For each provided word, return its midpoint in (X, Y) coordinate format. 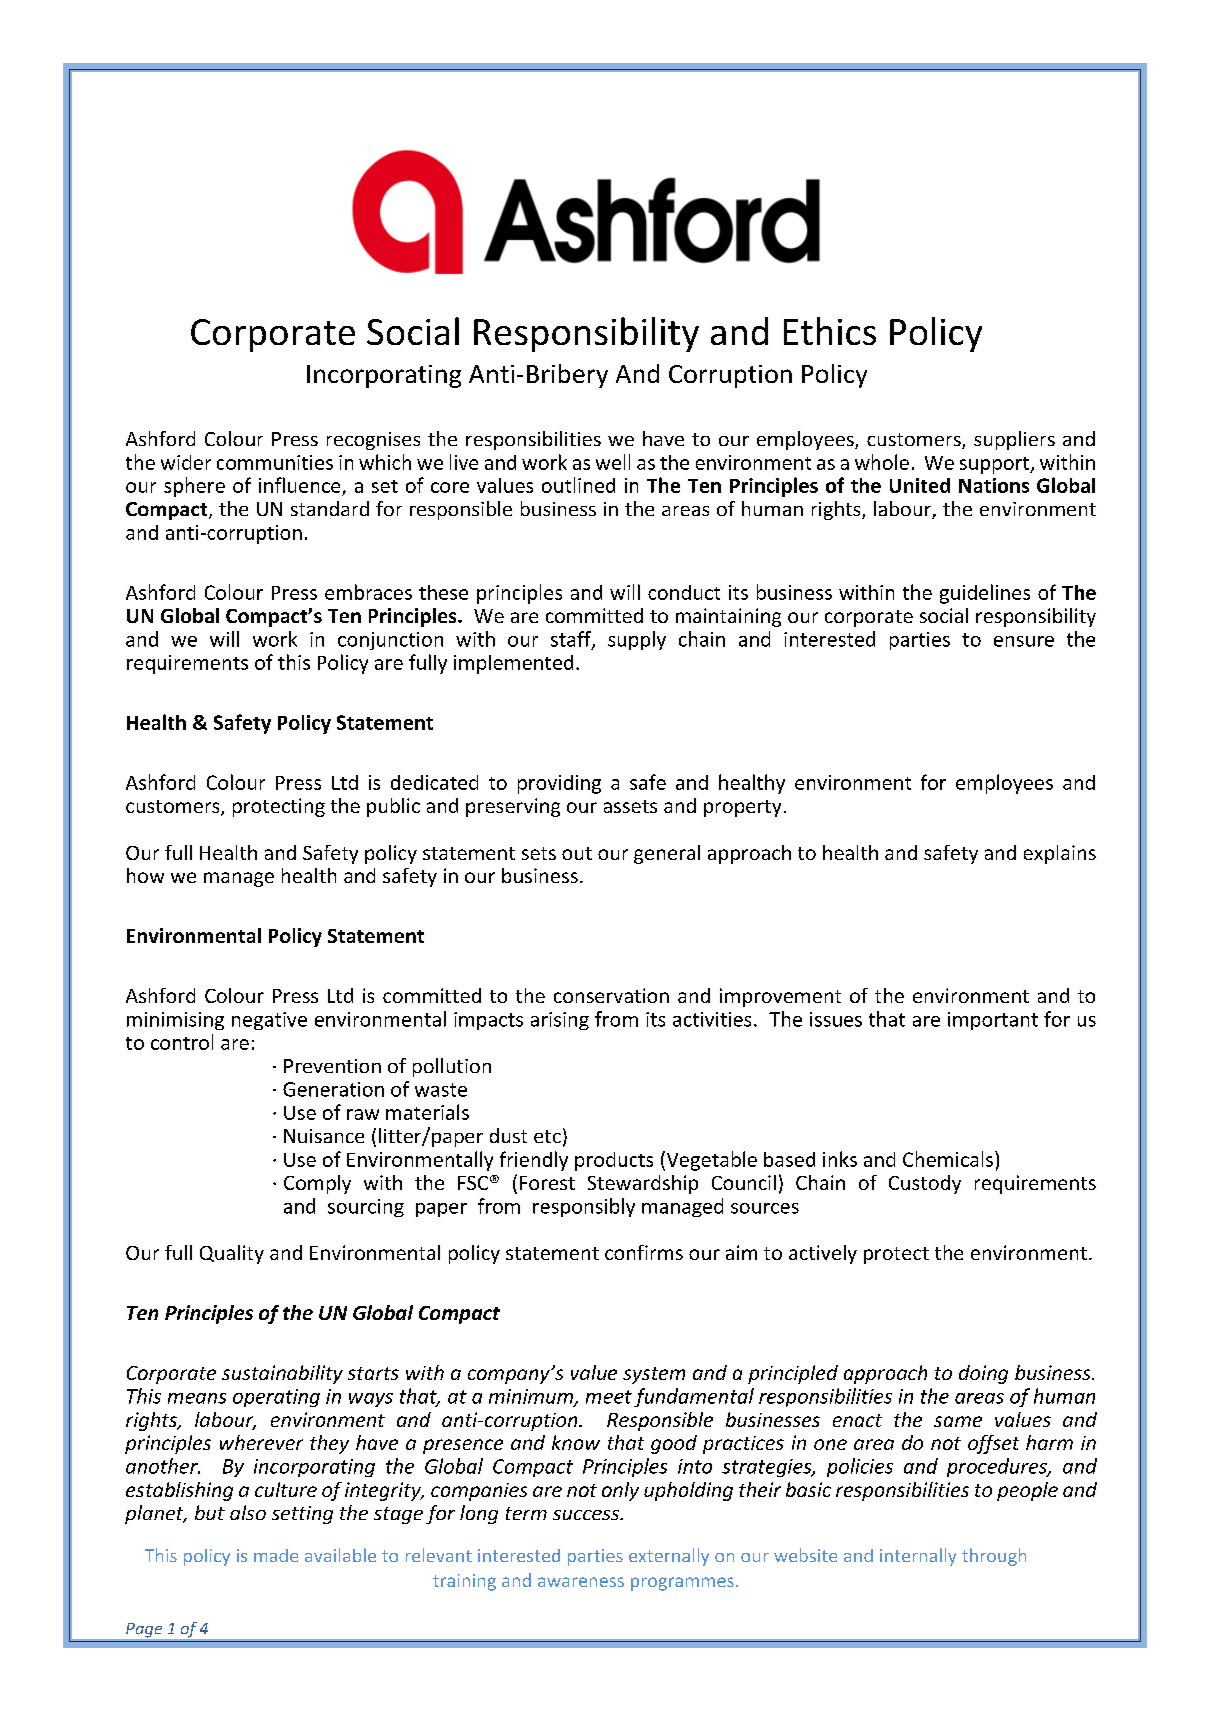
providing (559, 784)
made (276, 1555)
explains (1060, 854)
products (614, 1161)
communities (275, 462)
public (393, 807)
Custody (925, 1184)
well (613, 462)
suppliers (1014, 440)
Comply (317, 1184)
